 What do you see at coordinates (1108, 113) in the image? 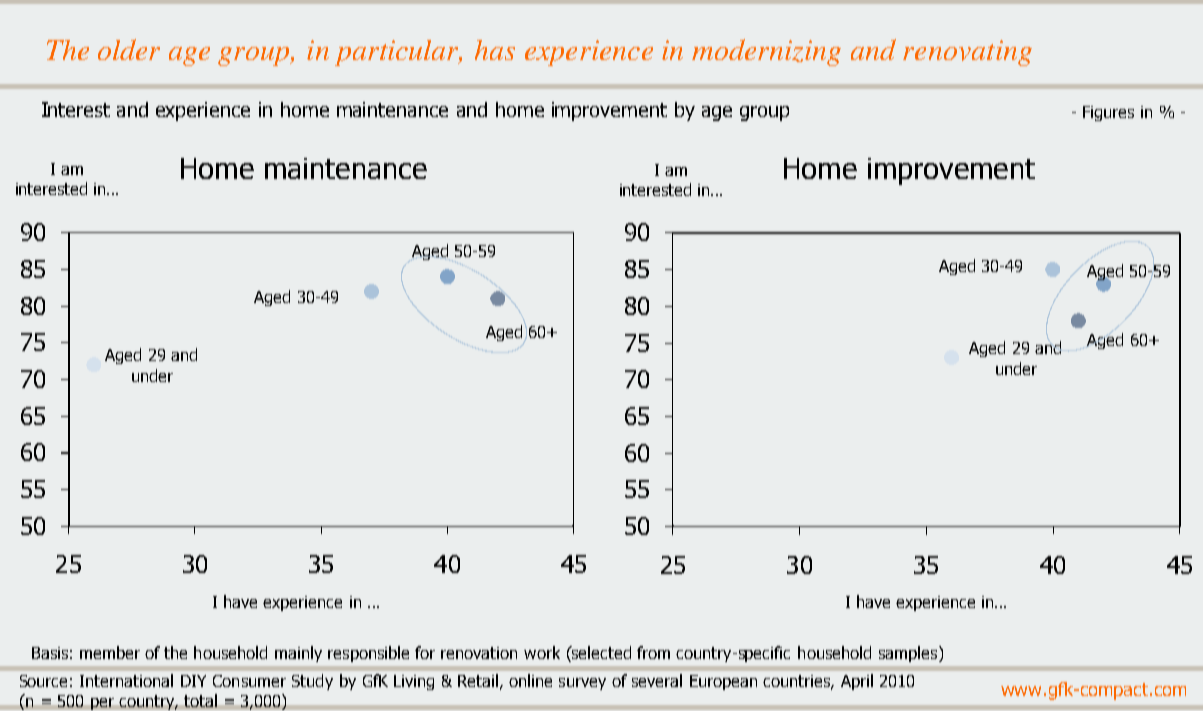
I see `Figures` at bounding box center [1108, 113].
